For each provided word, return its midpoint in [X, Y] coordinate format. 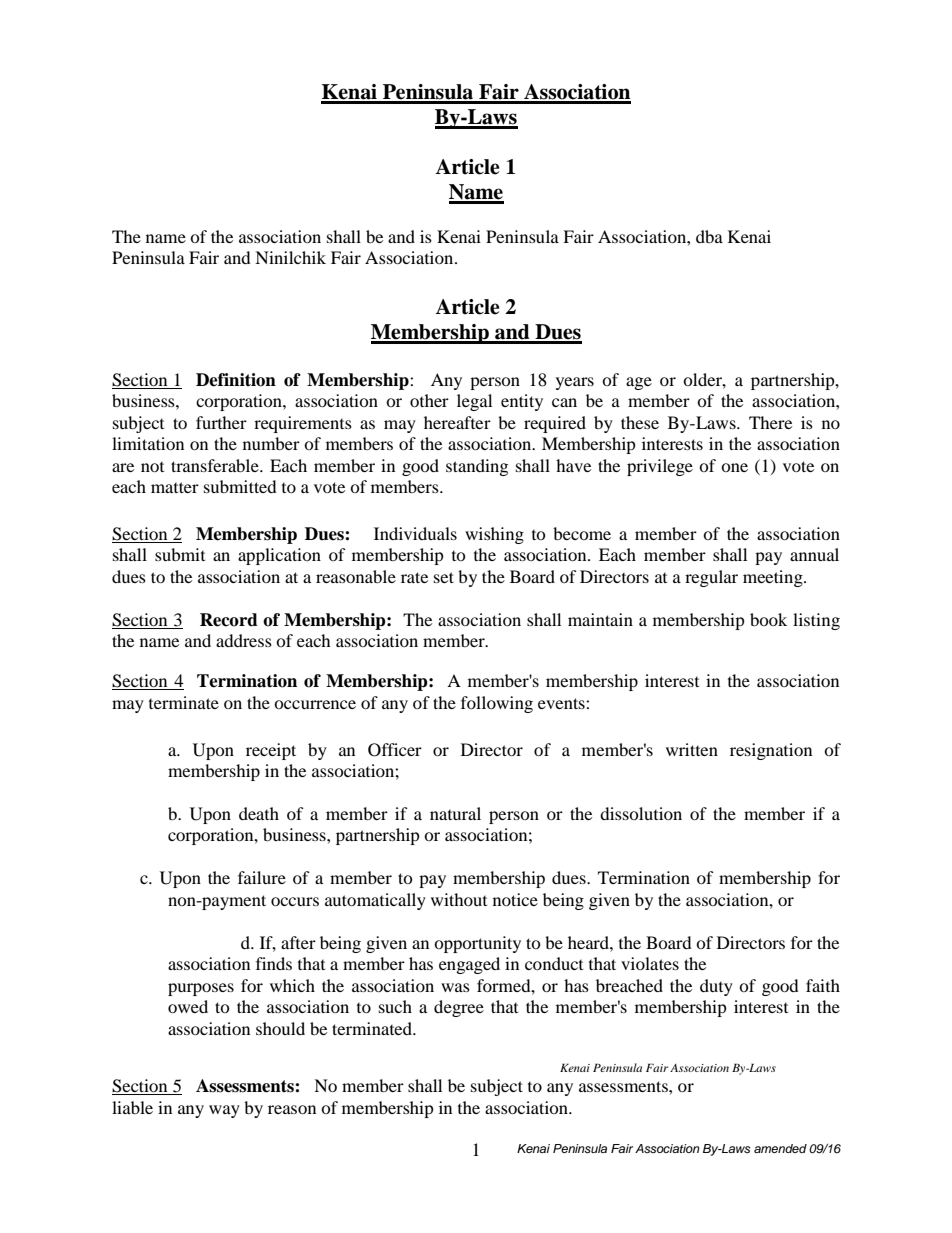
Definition [236, 380]
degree [459, 1008]
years [575, 383]
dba [709, 236]
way [224, 1111]
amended [780, 1148]
